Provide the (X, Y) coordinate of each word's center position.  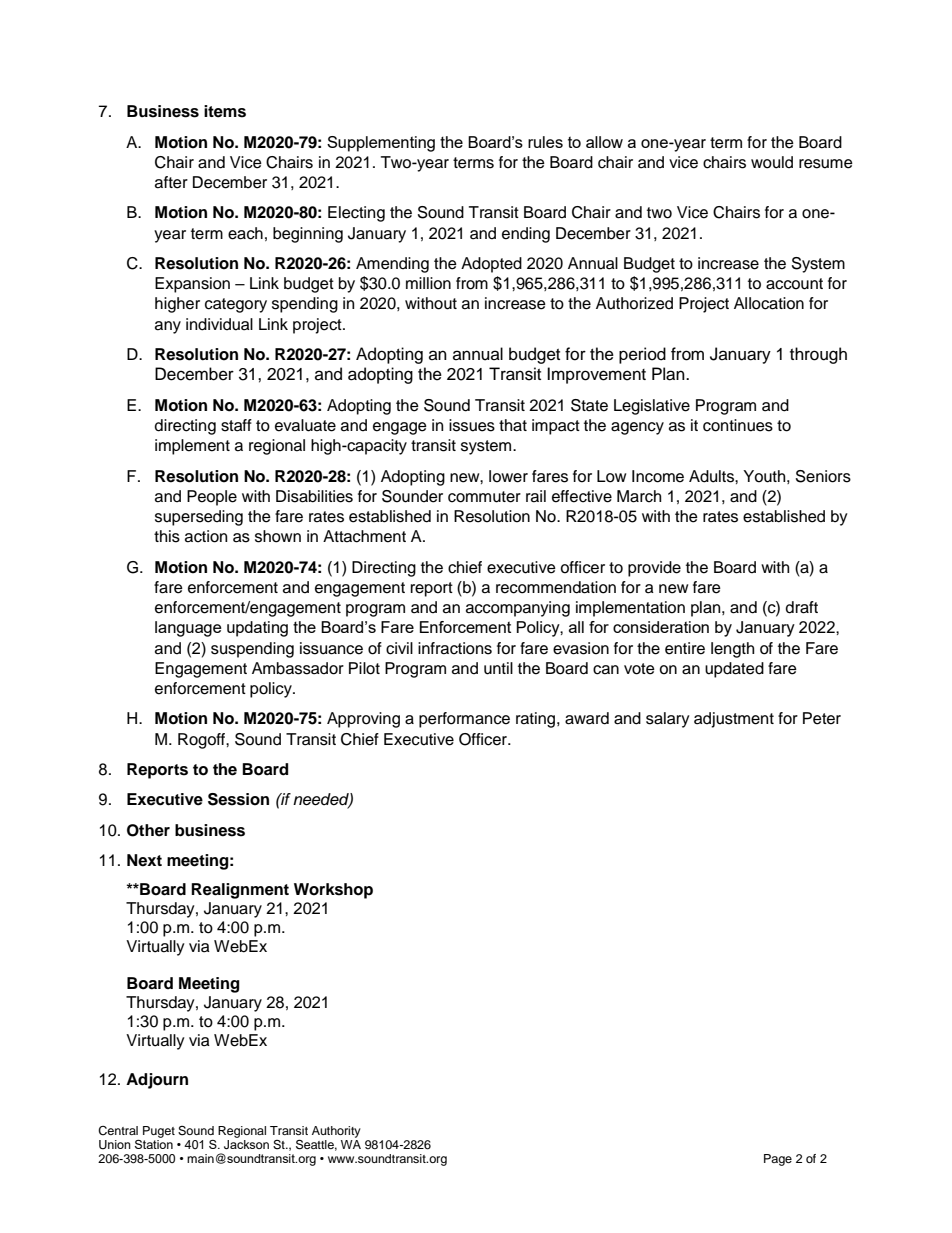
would (772, 162)
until (498, 668)
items (225, 111)
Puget (159, 1132)
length (732, 650)
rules (545, 142)
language (188, 629)
